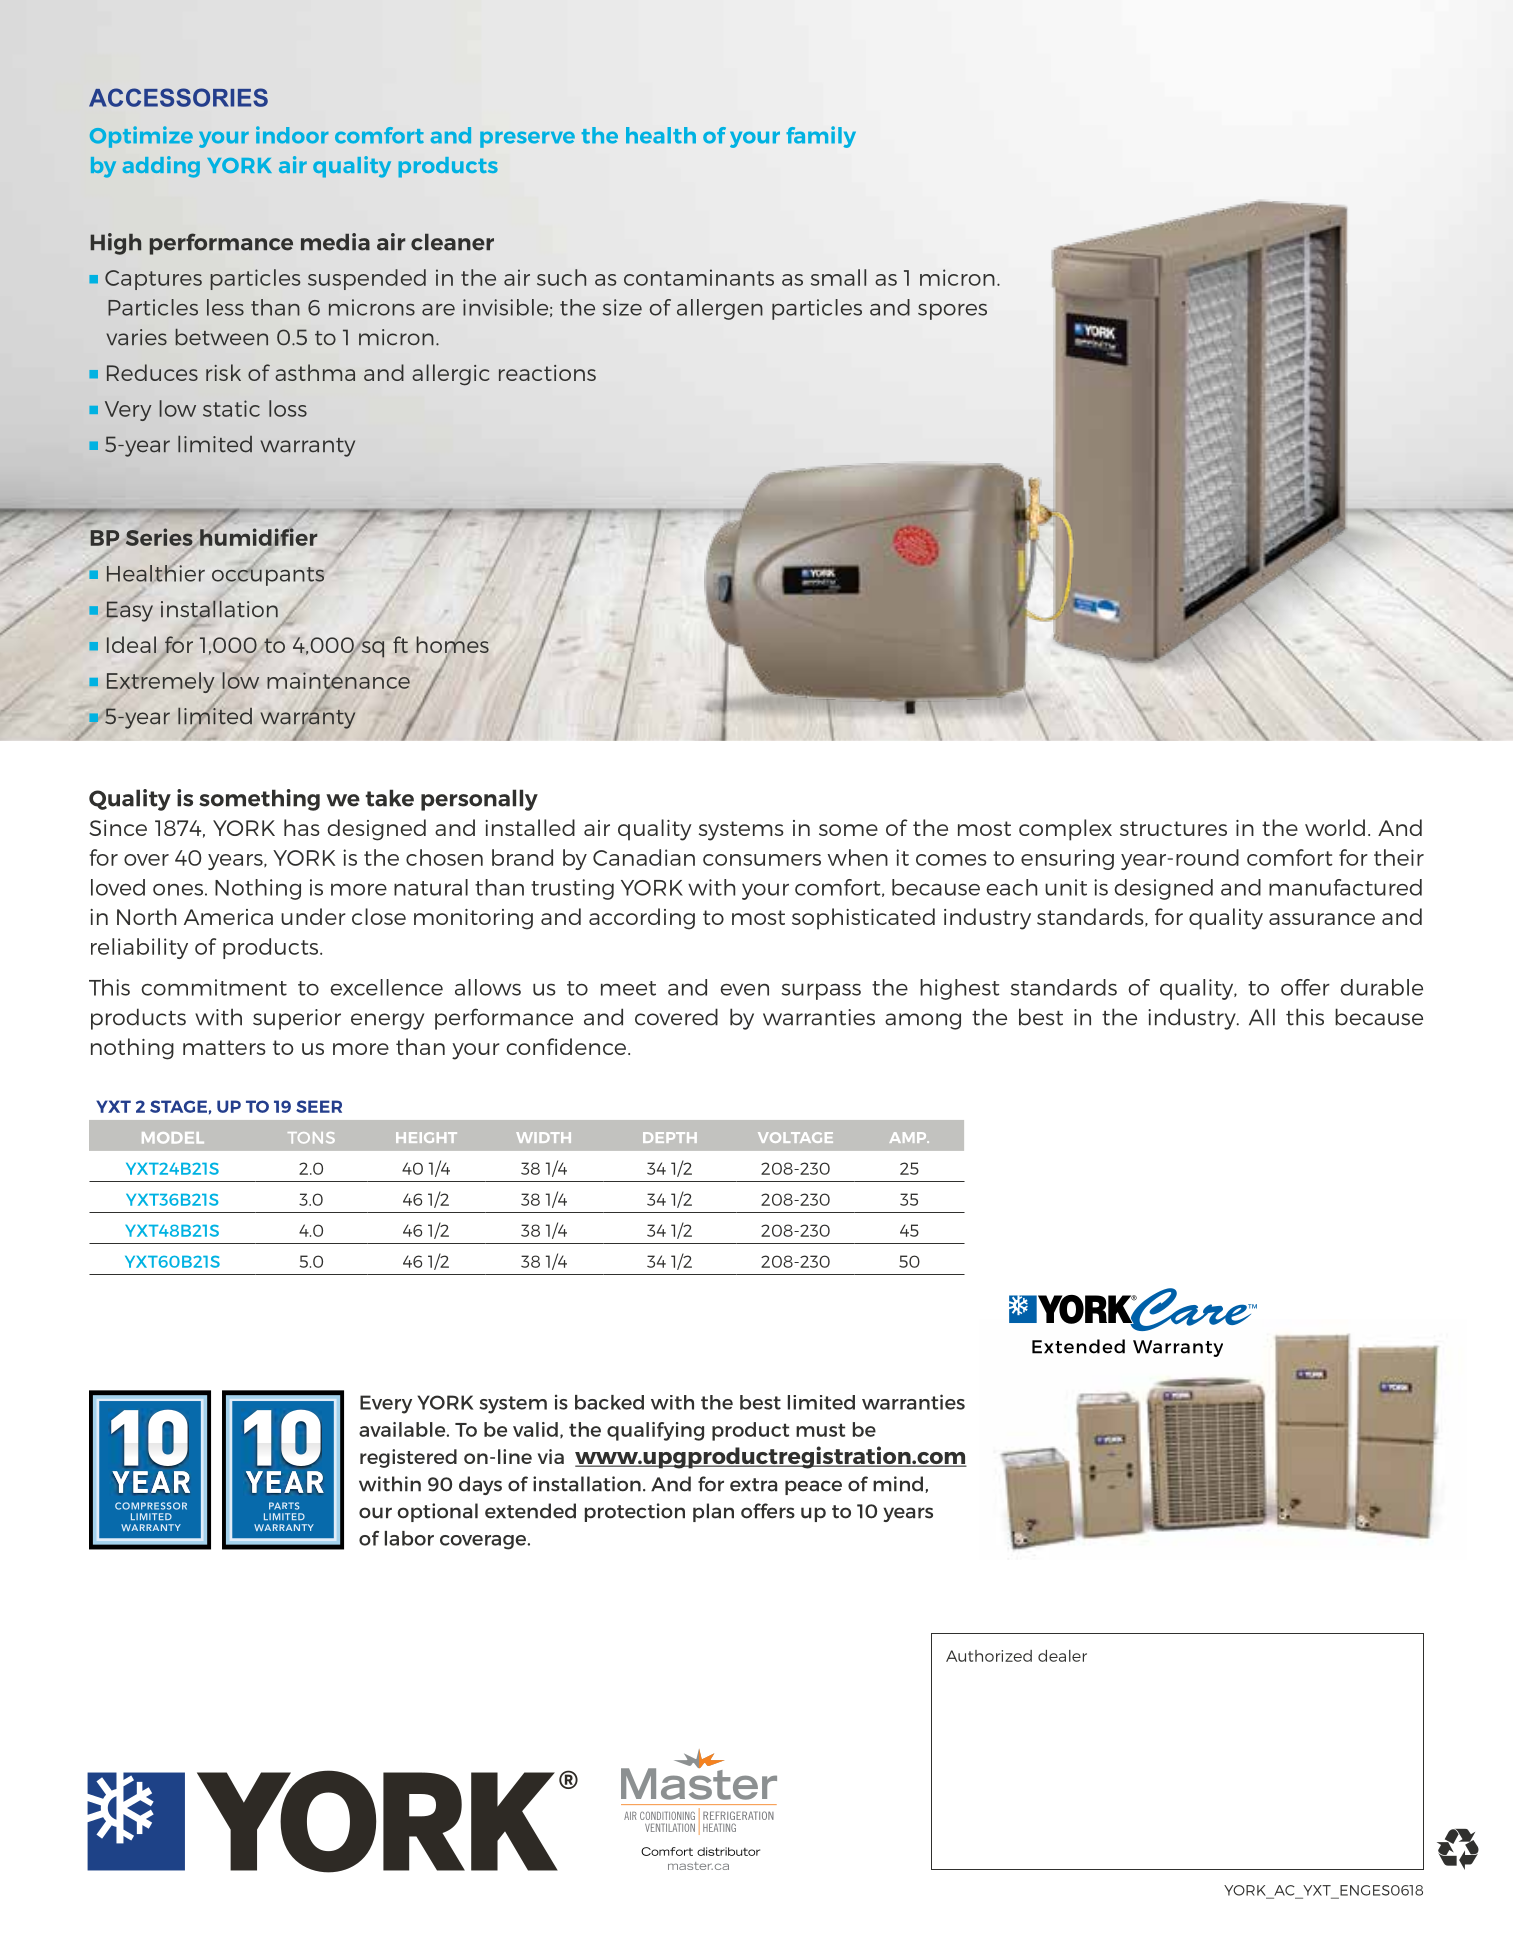 This page has height=1959, width=1513. Describe the element at coordinates (1345, 887) in the page. I see `manufactured` at that location.
